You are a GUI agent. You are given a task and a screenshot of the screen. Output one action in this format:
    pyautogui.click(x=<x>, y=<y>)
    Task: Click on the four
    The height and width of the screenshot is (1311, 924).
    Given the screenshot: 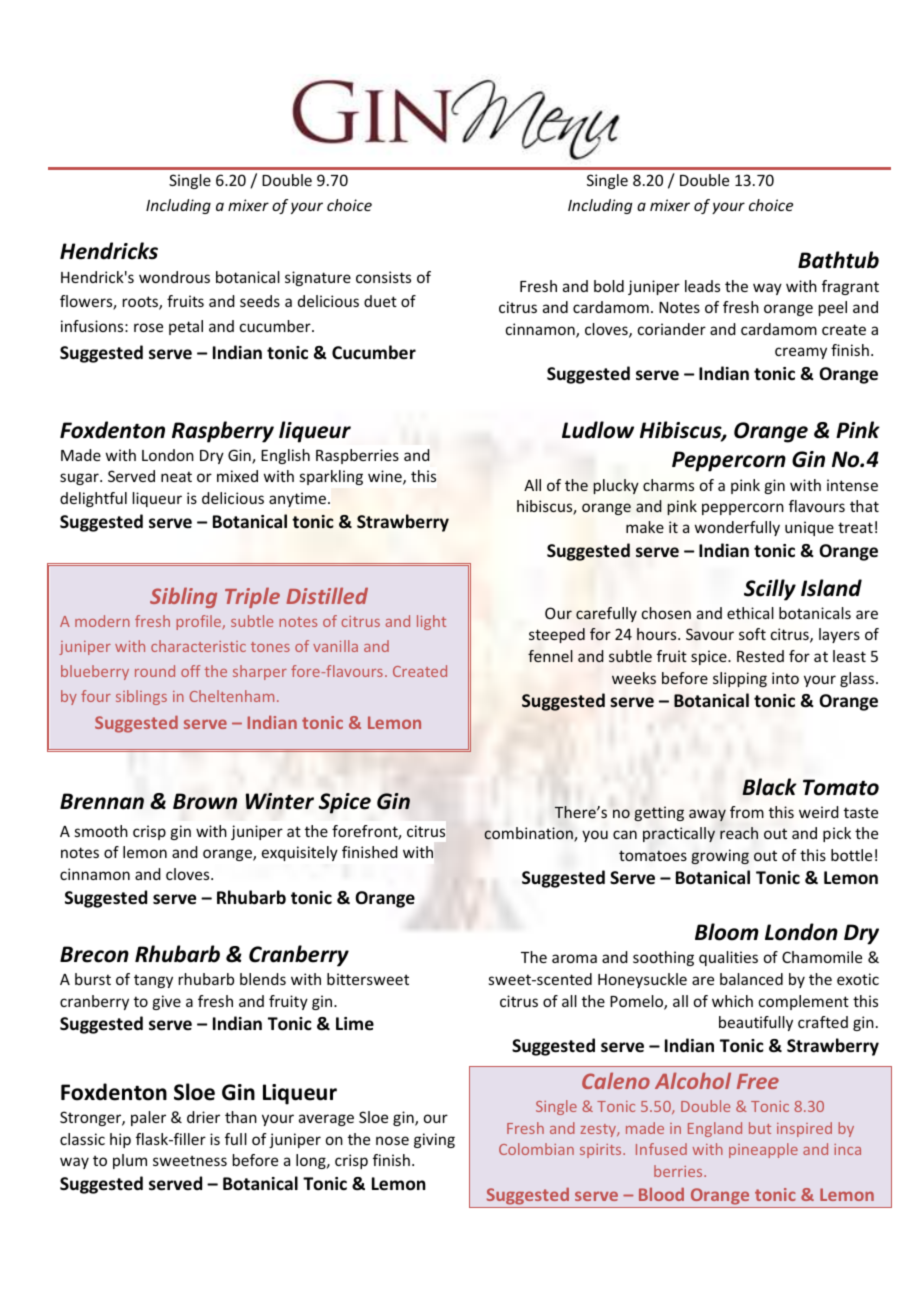 What is the action you would take?
    pyautogui.click(x=96, y=696)
